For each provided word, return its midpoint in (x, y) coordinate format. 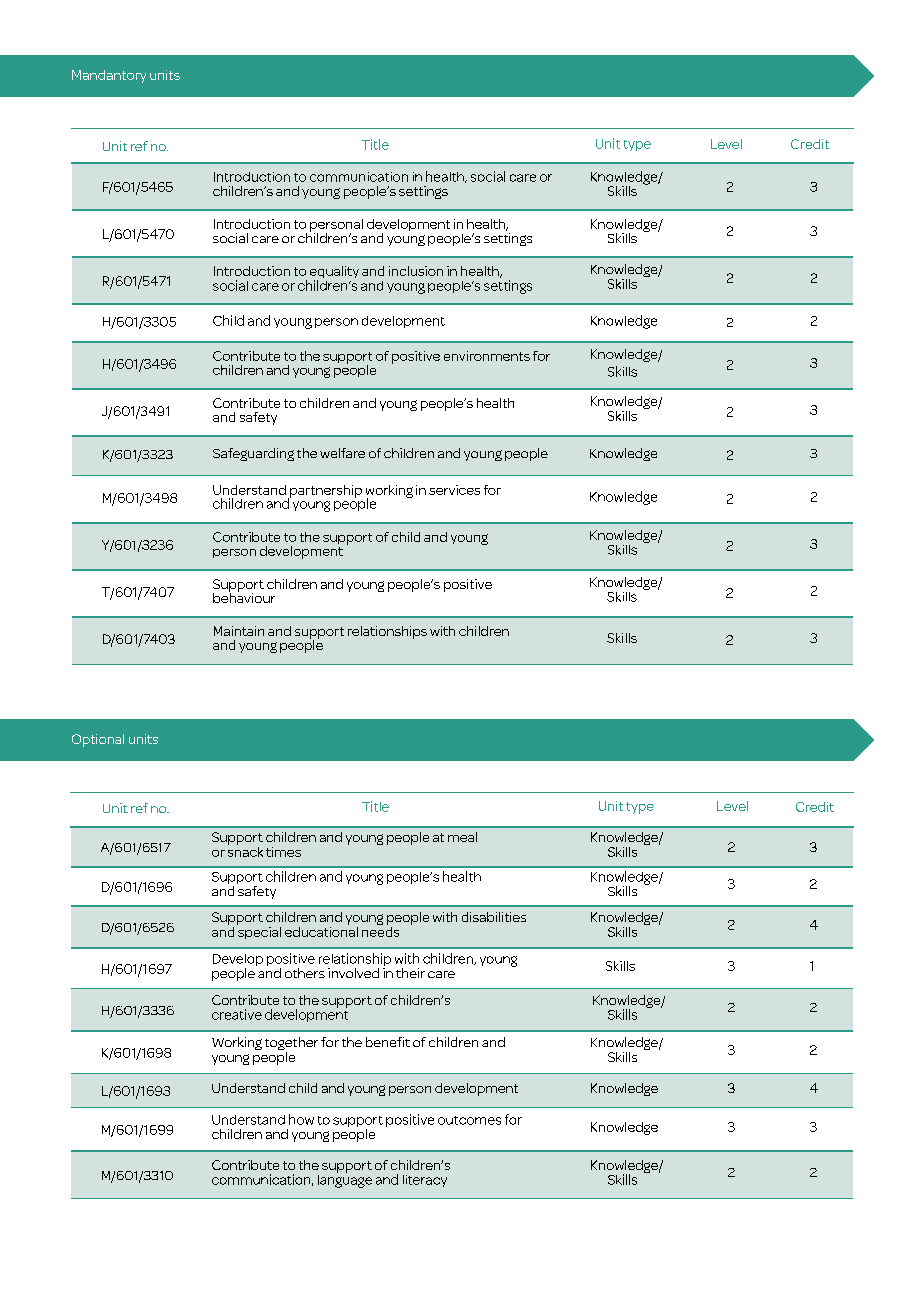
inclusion (416, 271)
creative (237, 1014)
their (410, 973)
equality (334, 273)
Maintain (239, 631)
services (454, 490)
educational (321, 930)
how (301, 1119)
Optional (98, 740)
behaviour (244, 596)
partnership (325, 492)
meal (462, 837)
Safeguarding (253, 454)
